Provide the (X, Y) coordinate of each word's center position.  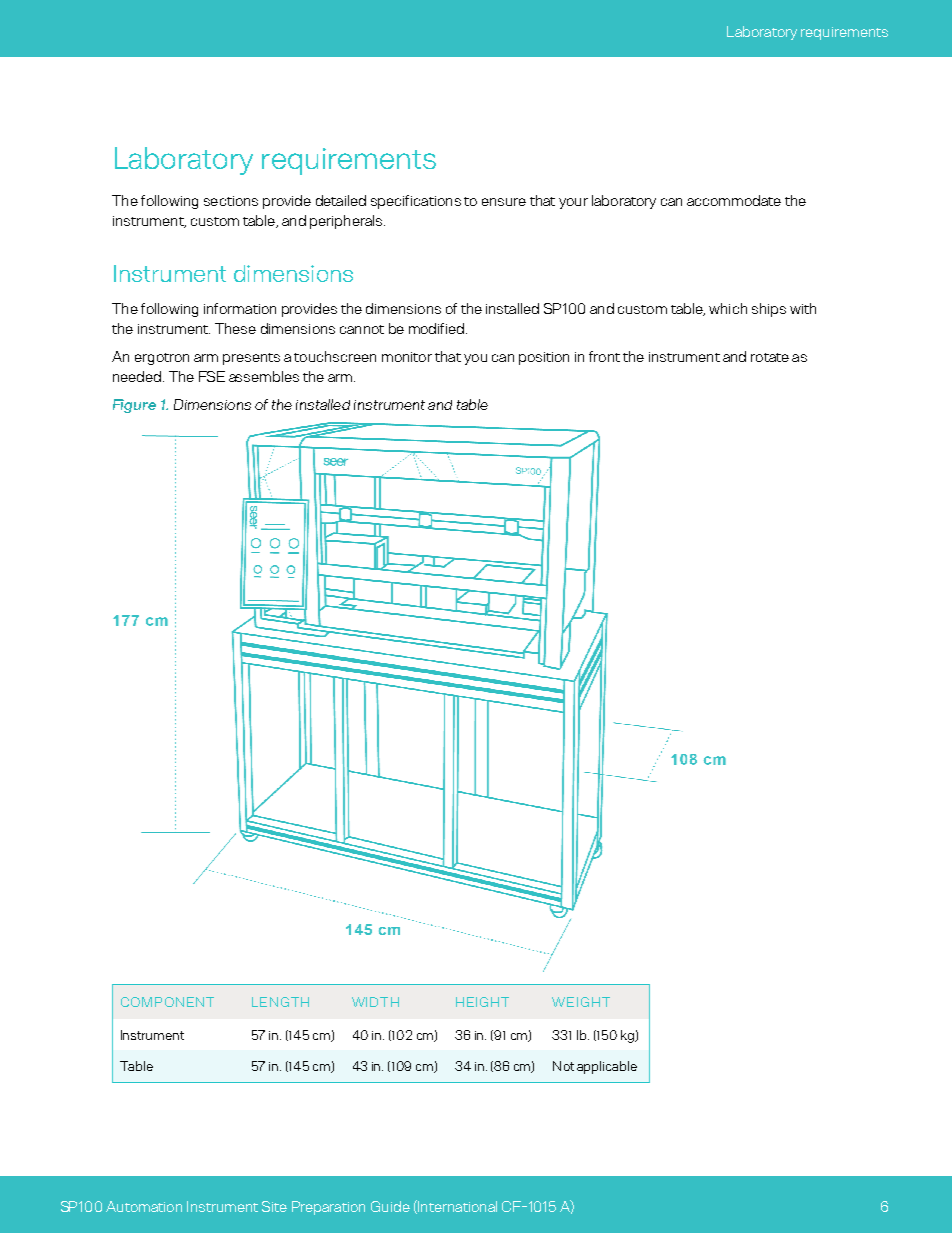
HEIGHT (482, 1002)
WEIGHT (581, 1002)
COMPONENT (167, 1002)
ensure (504, 202)
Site (274, 1206)
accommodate (734, 200)
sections (231, 201)
